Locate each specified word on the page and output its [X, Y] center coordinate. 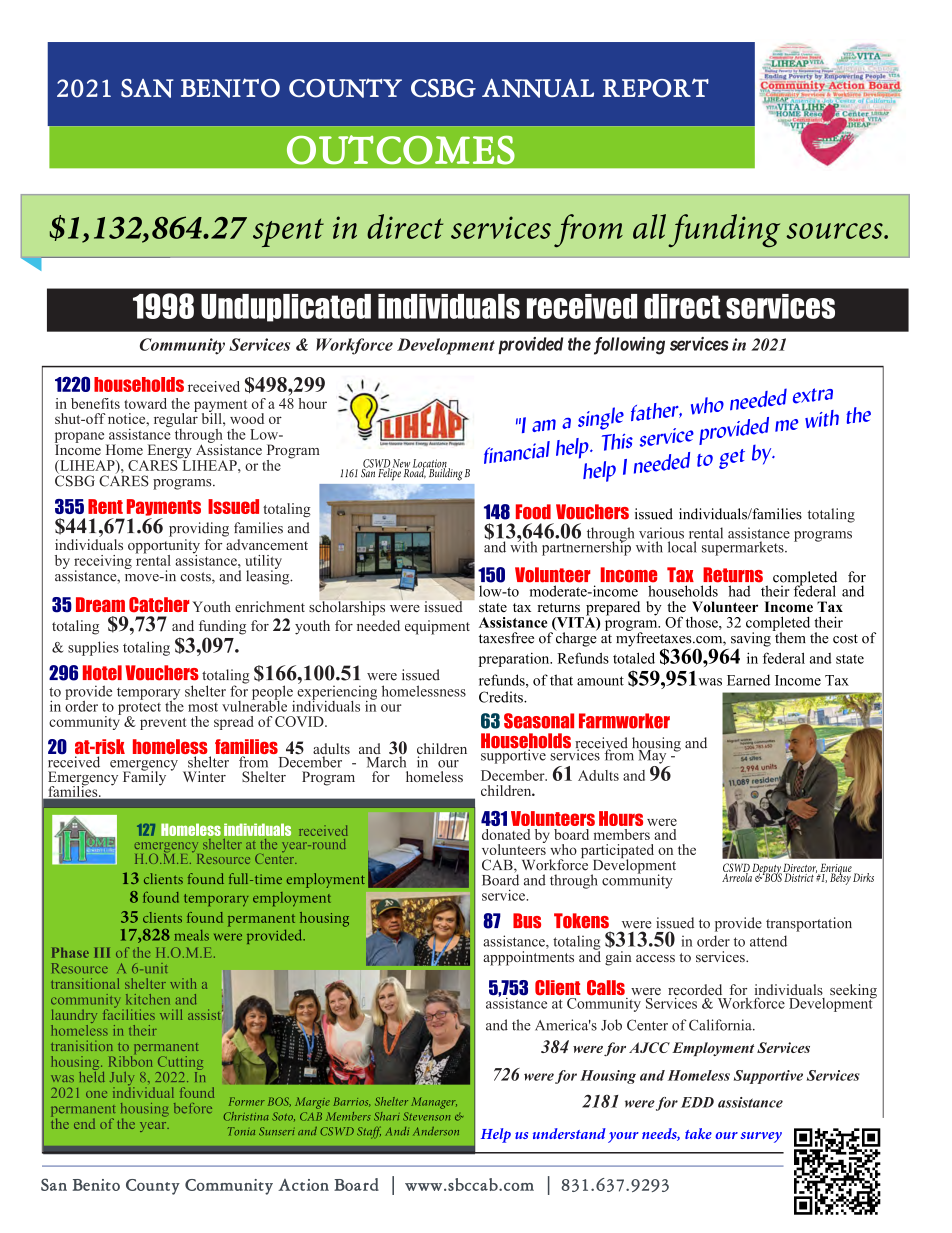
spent [288, 232]
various [661, 533]
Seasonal [539, 721]
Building [444, 473]
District [798, 876]
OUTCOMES [401, 150]
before [193, 1108]
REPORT [656, 88]
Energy [171, 452]
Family [144, 777]
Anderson [436, 1131]
